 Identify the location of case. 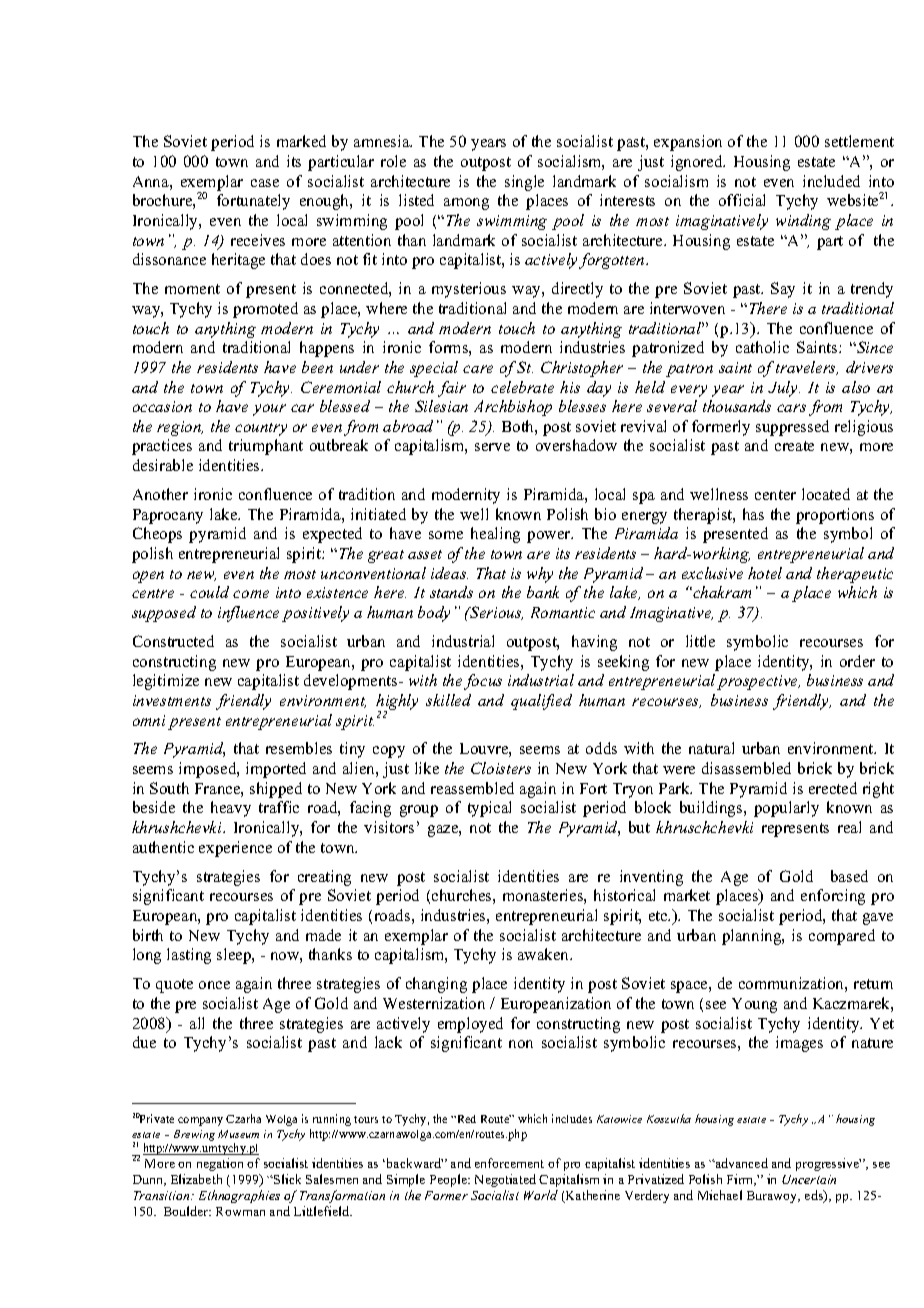
(265, 183).
